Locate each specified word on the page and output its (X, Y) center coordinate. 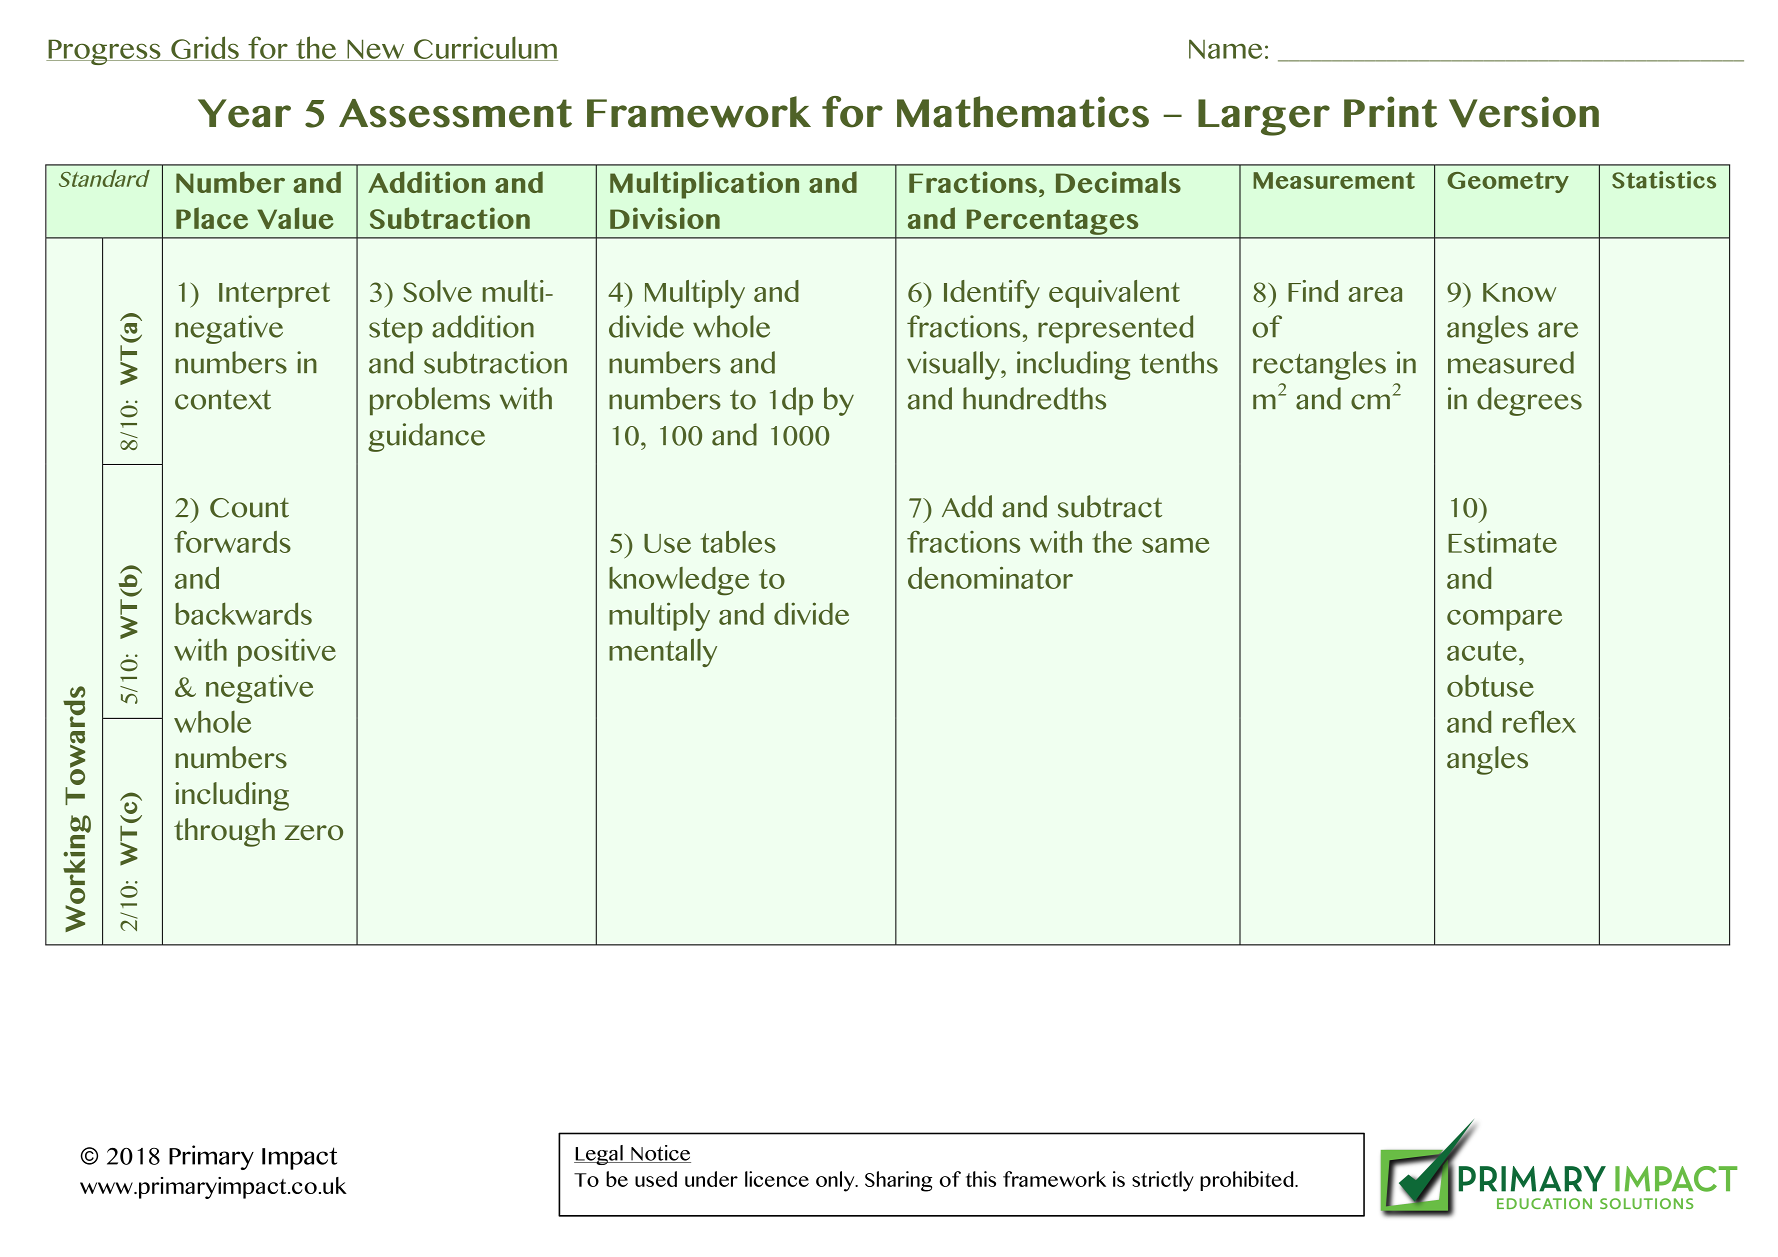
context (223, 400)
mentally (663, 652)
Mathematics (1023, 112)
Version (1524, 112)
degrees (1529, 401)
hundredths (1034, 398)
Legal (599, 1155)
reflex (1539, 721)
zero (314, 833)
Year (244, 113)
